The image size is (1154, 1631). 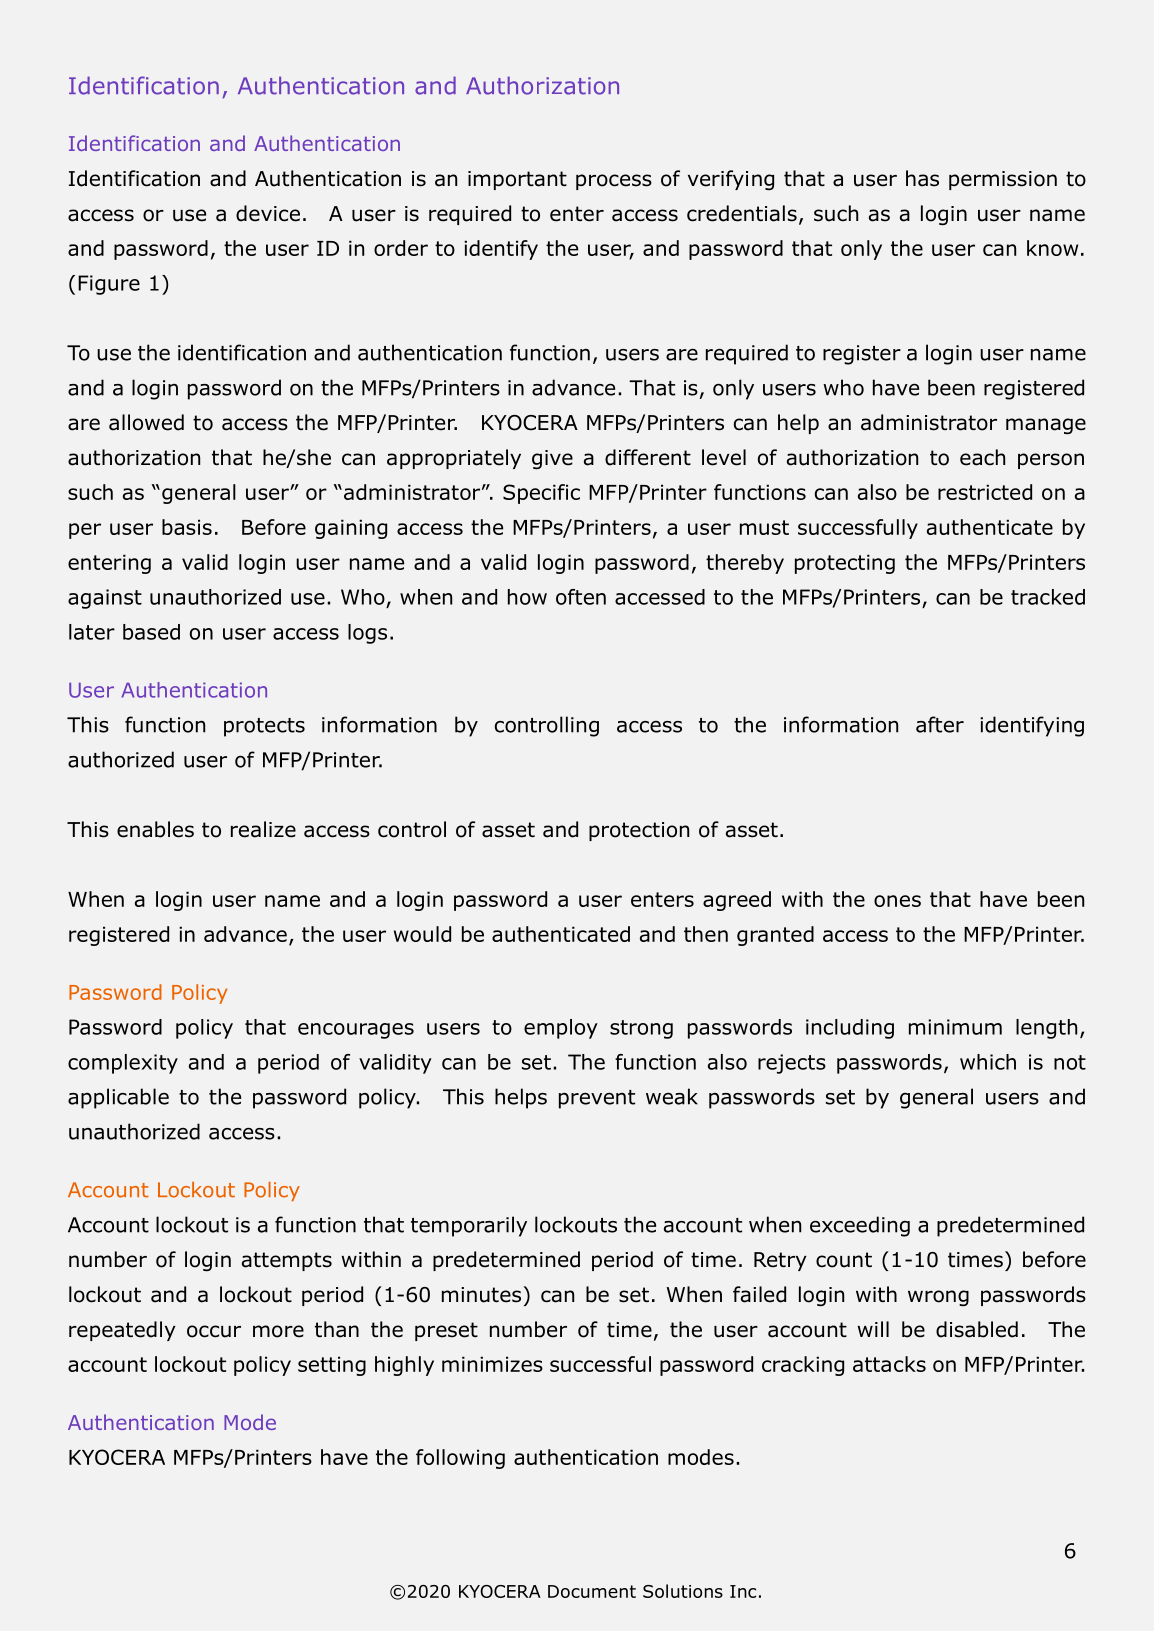 What do you see at coordinates (469, 1226) in the screenshot?
I see `temporarily` at bounding box center [469, 1226].
